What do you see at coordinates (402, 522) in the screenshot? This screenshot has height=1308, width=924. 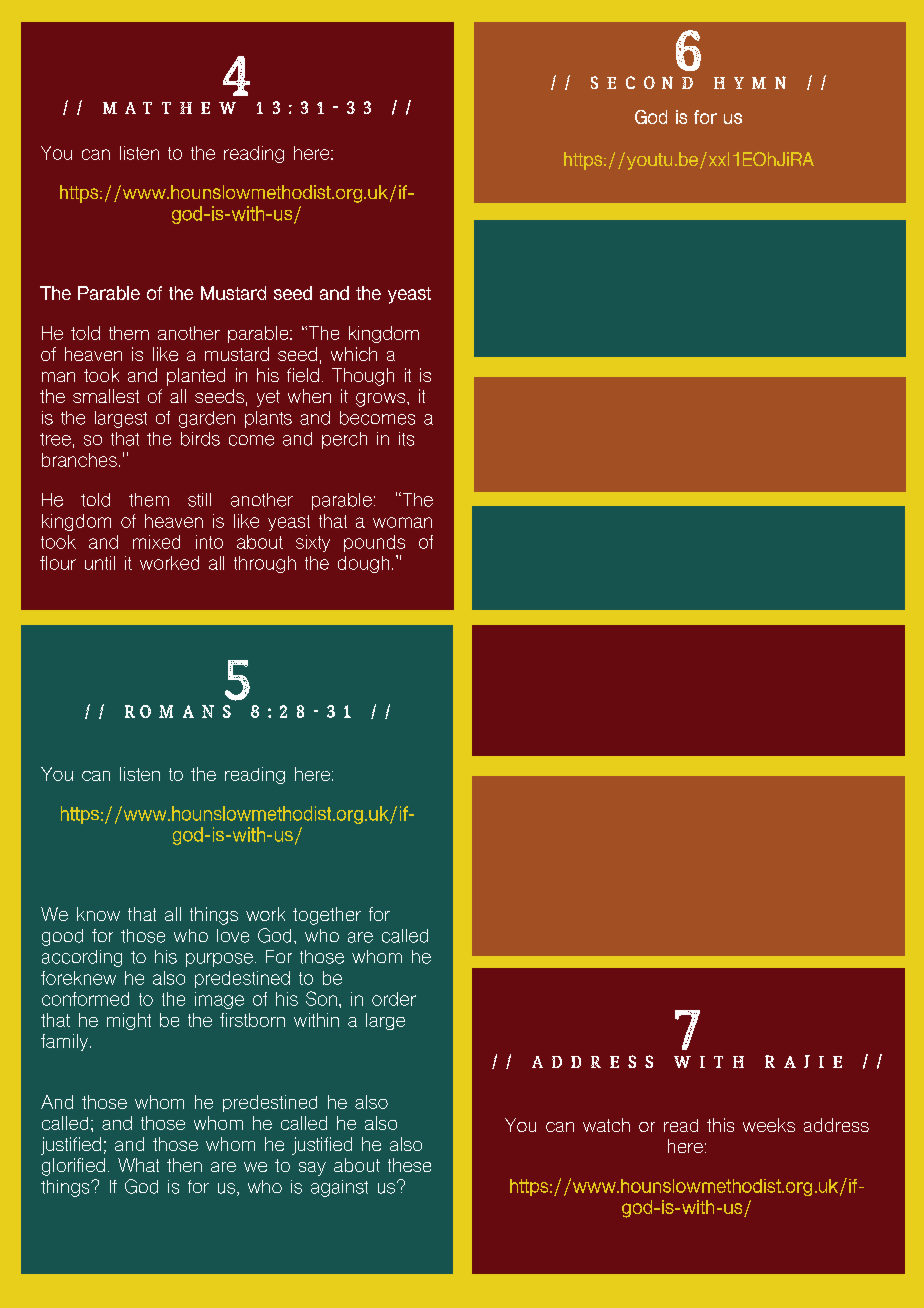 I see `woman` at bounding box center [402, 522].
